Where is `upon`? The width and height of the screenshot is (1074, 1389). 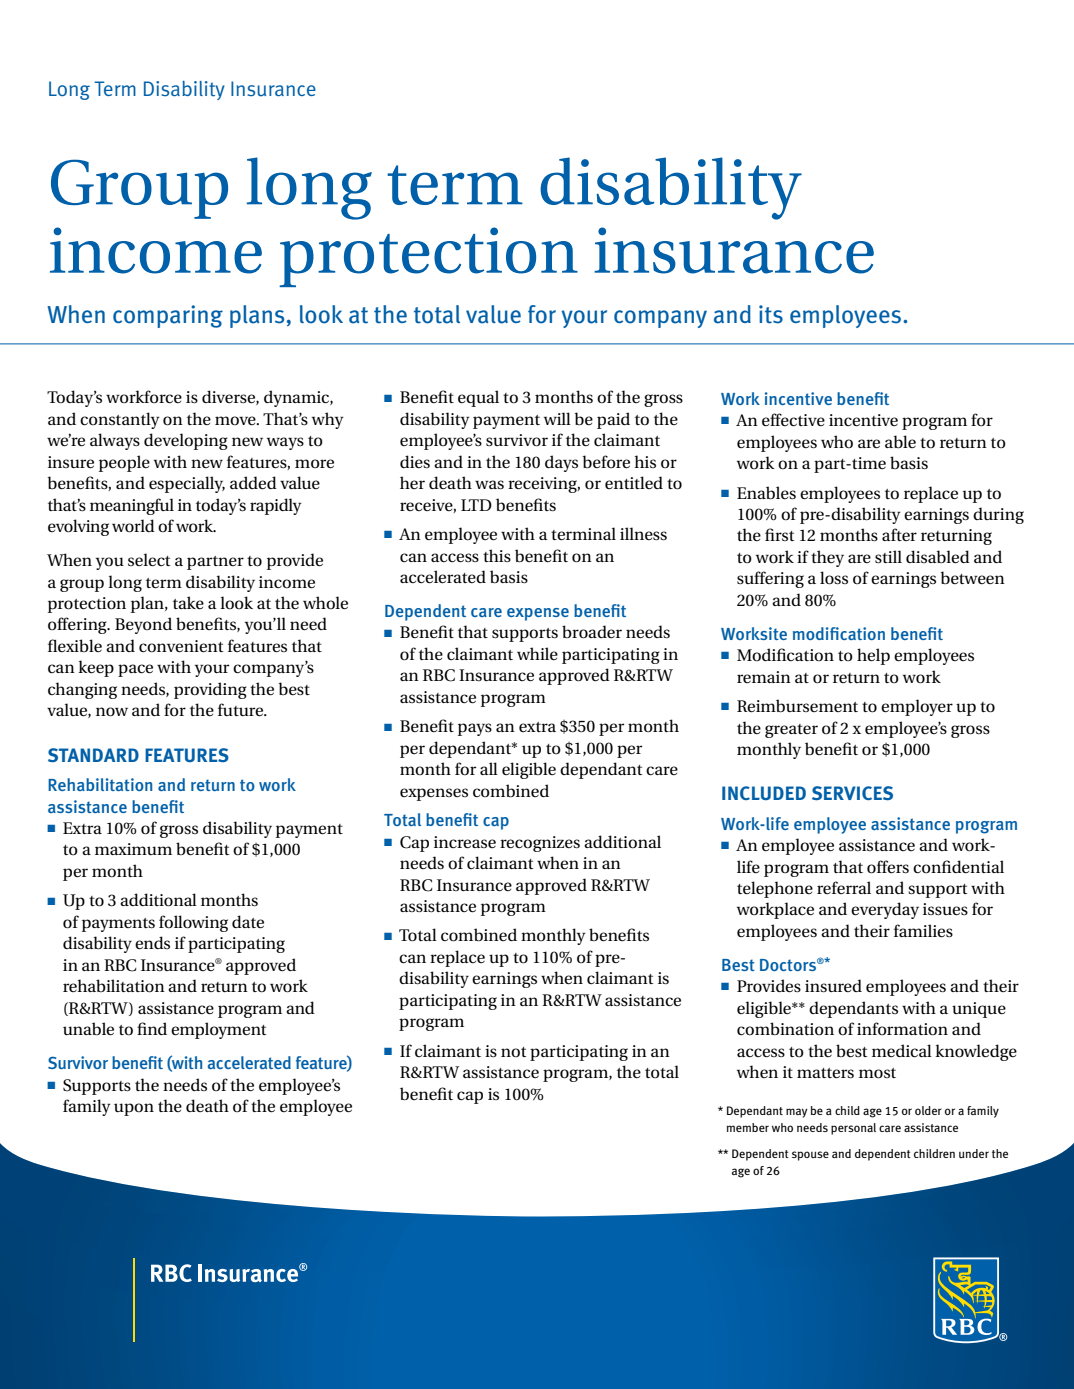
upon is located at coordinates (134, 1109).
